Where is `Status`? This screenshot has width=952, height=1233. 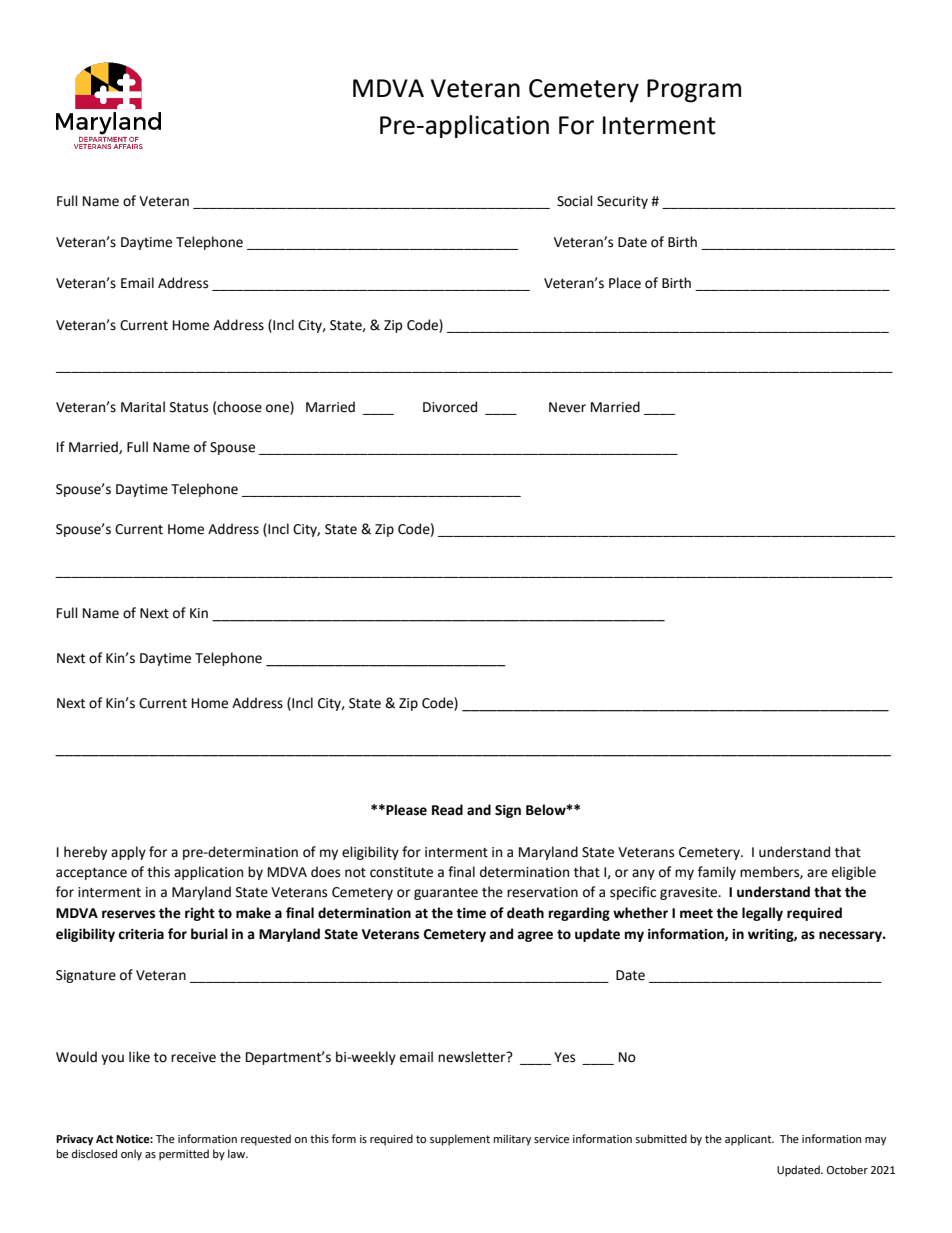
Status is located at coordinates (189, 407).
